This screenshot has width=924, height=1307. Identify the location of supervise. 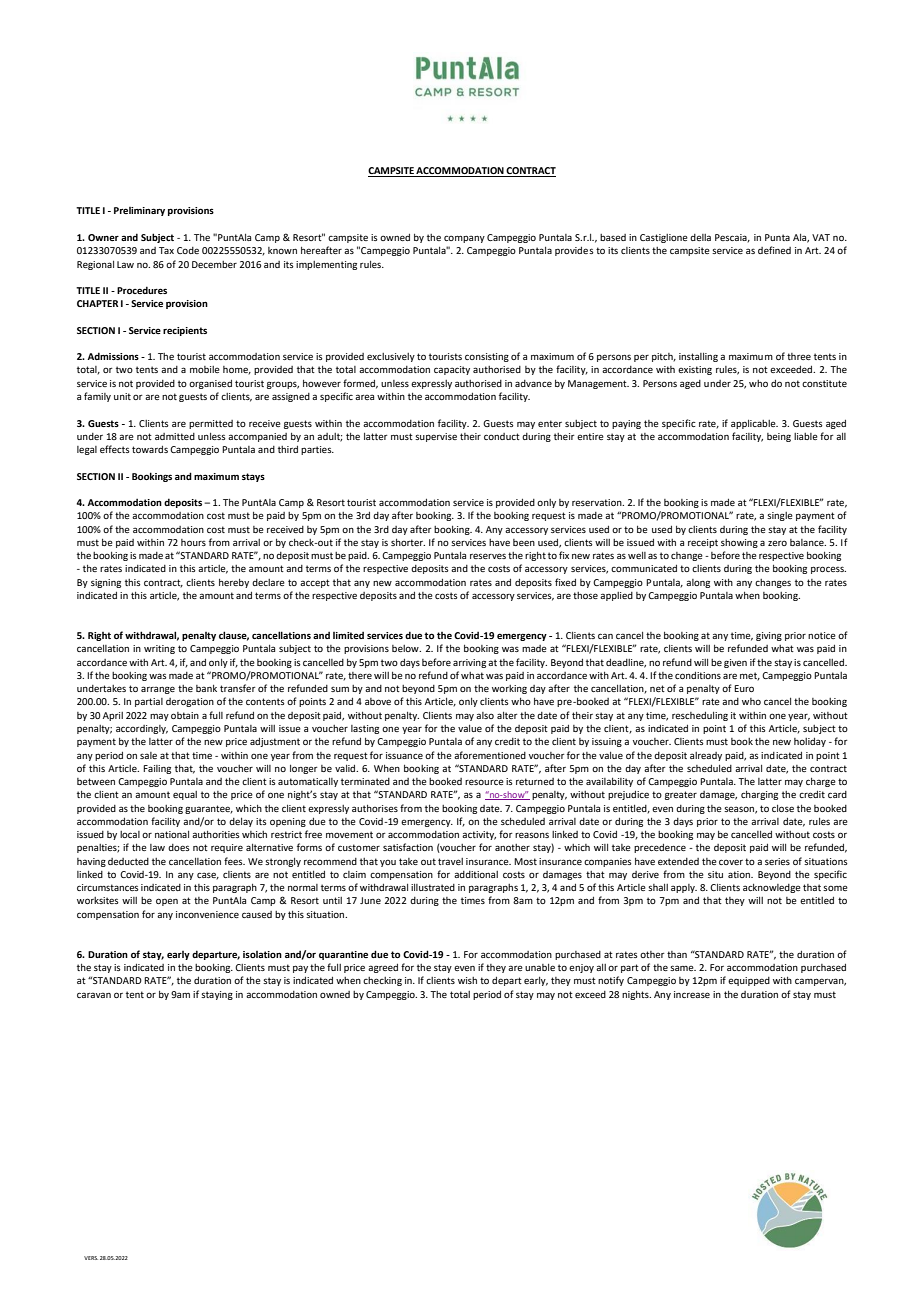
(436, 437).
